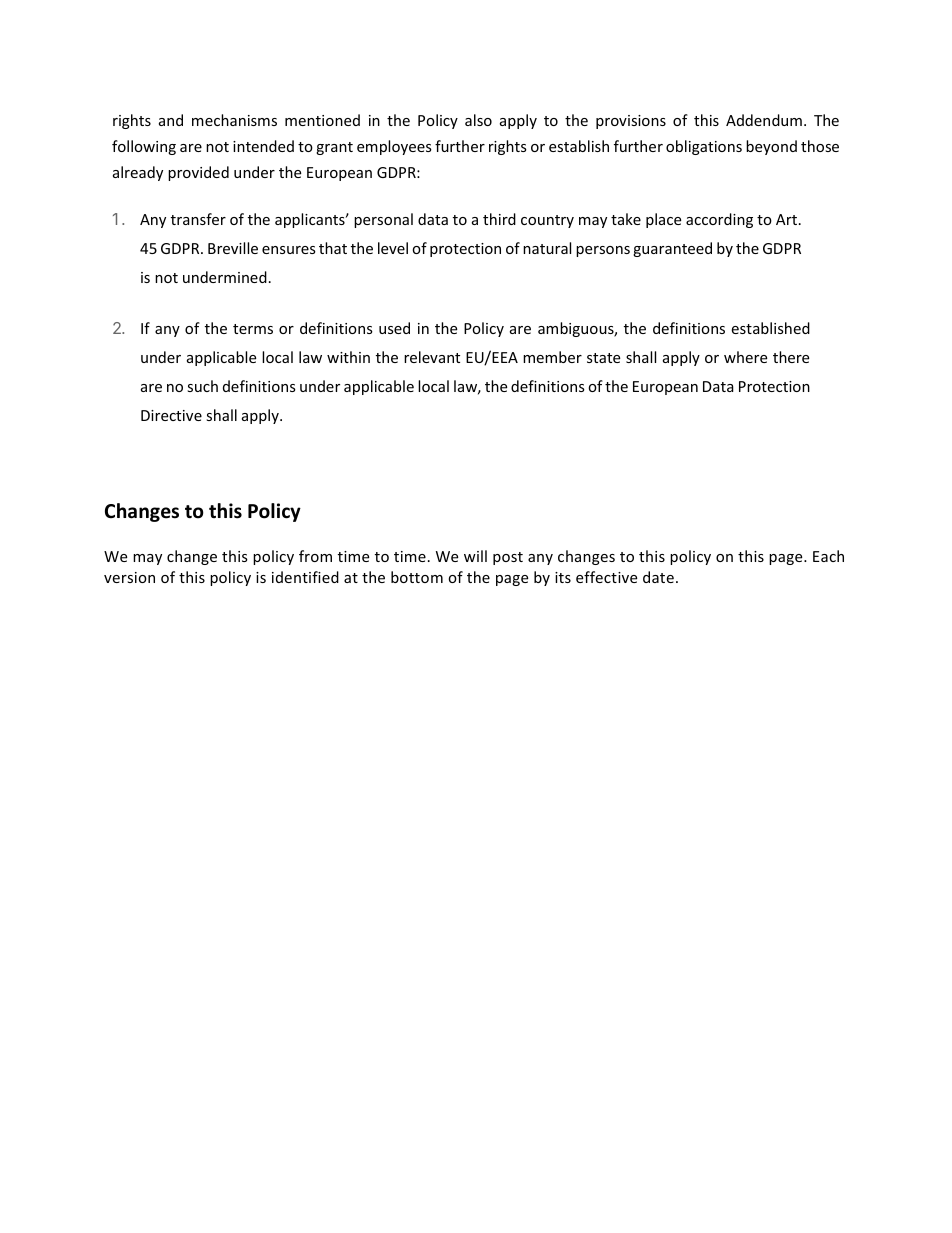 The width and height of the page is (952, 1233). Describe the element at coordinates (791, 357) in the page. I see `there` at that location.
